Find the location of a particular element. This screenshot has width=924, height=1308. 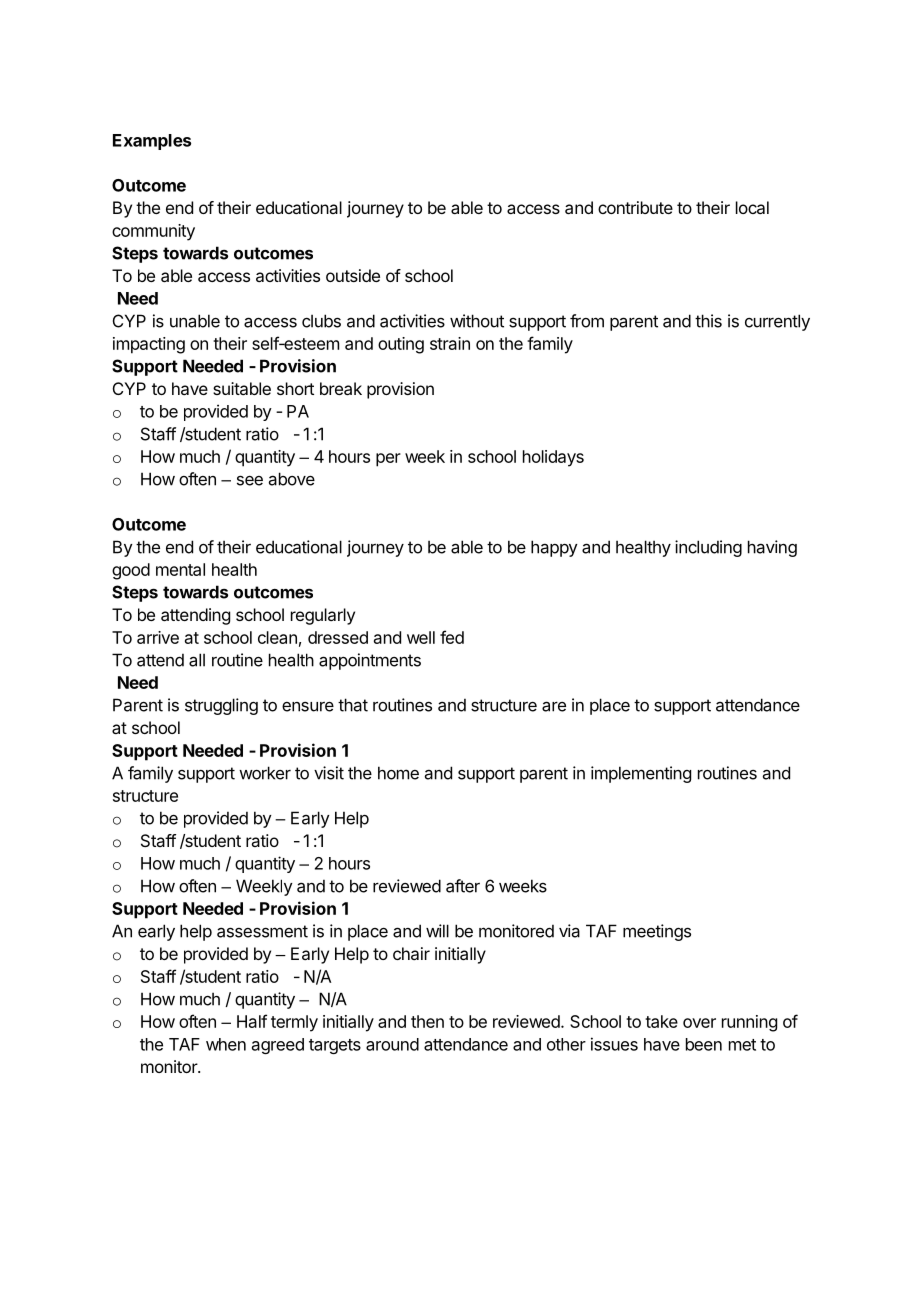

when is located at coordinates (226, 1044).
